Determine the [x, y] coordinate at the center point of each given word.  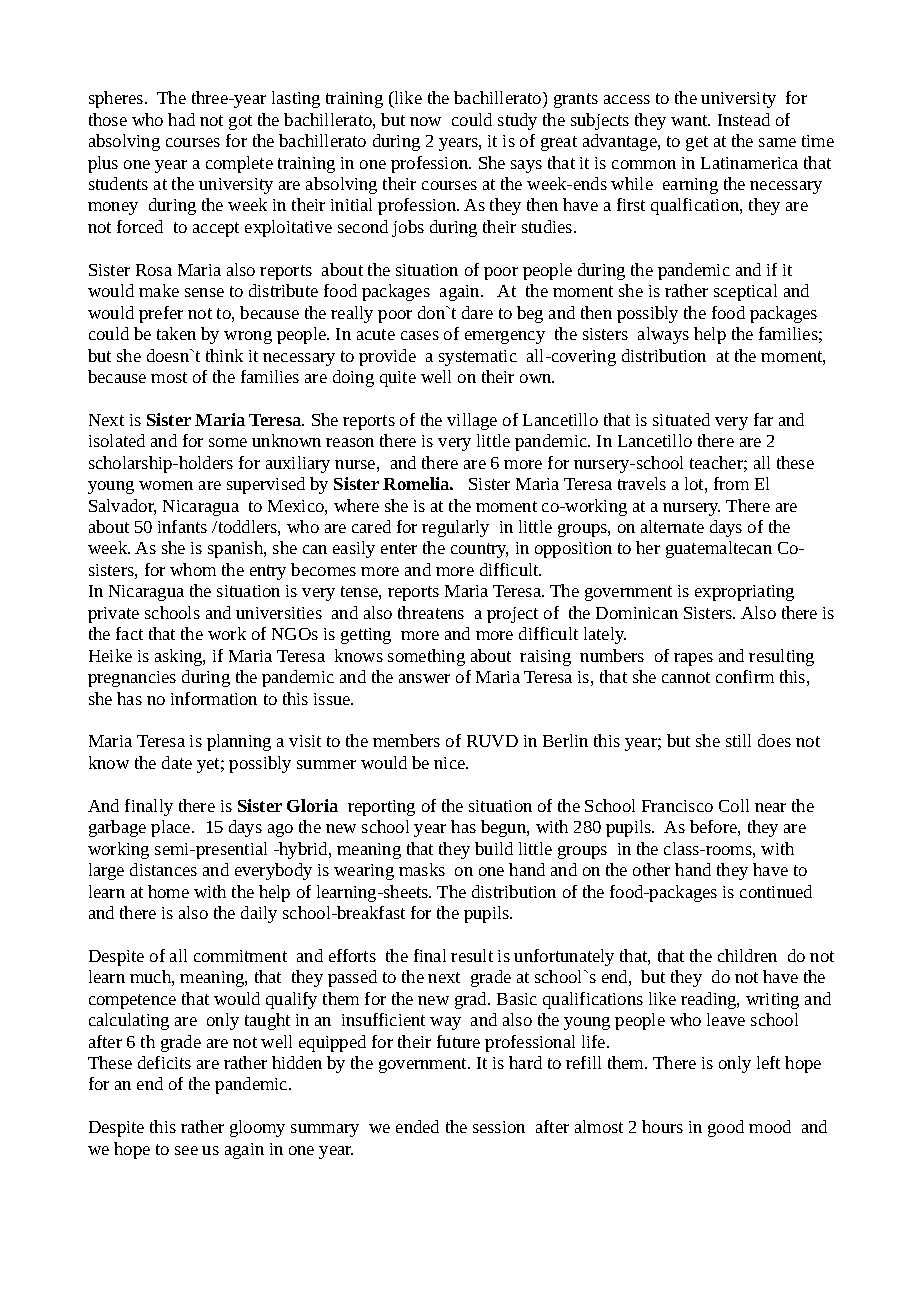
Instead [744, 119]
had [181, 119]
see [186, 1150]
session [499, 1127]
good [726, 1128]
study [517, 121]
